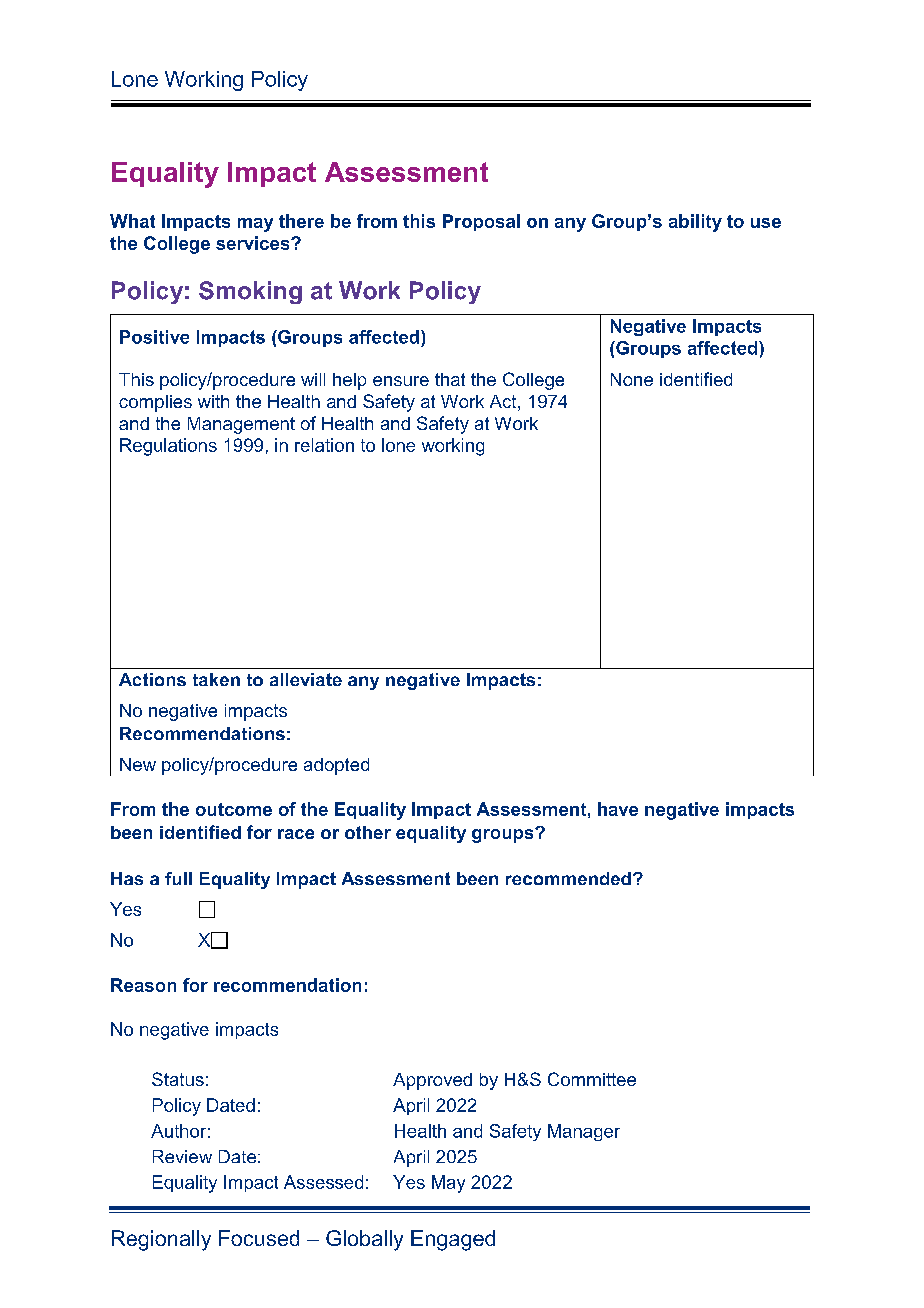  What do you see at coordinates (632, 379) in the page?
I see `None` at bounding box center [632, 379].
